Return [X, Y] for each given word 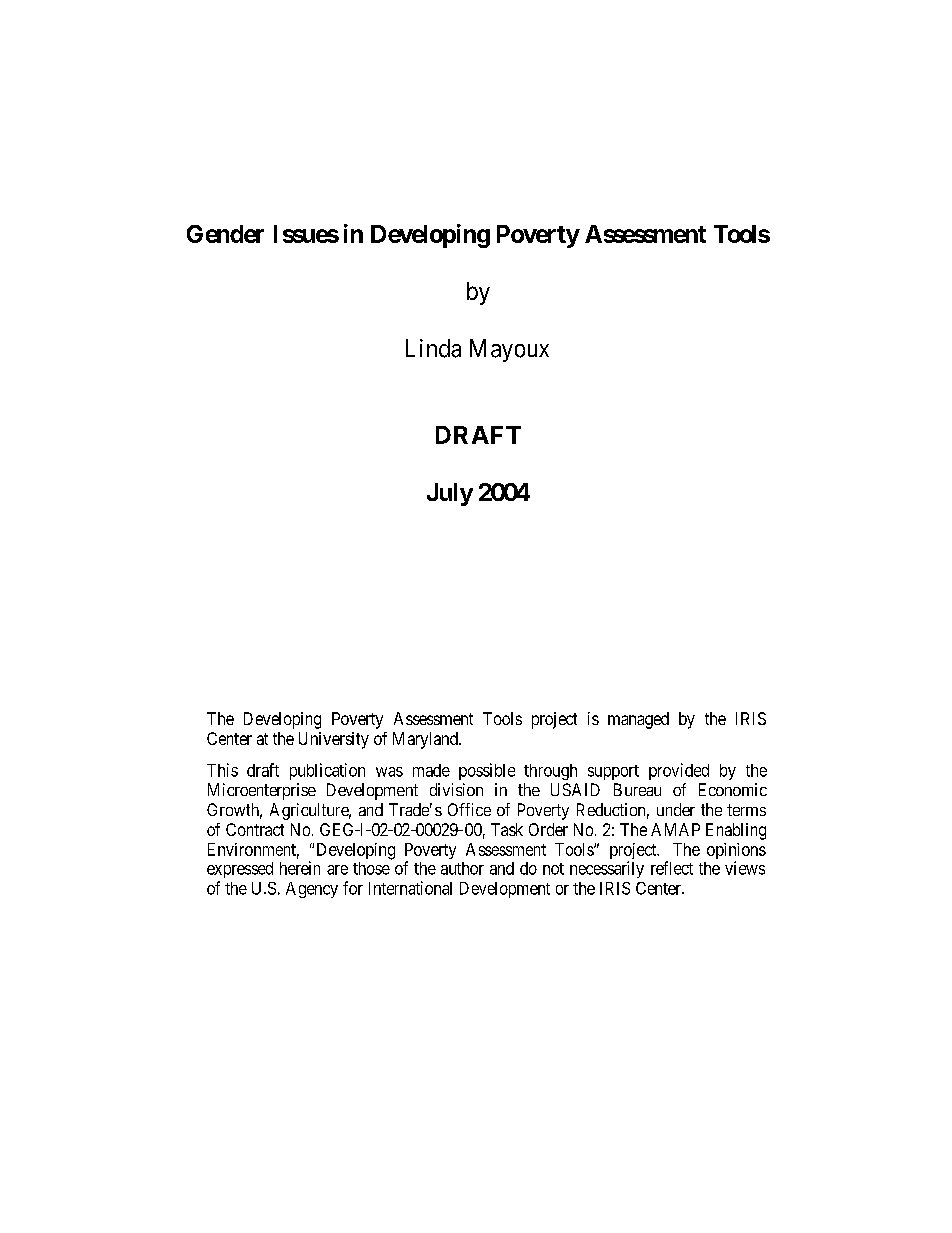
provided [679, 771]
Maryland [426, 740]
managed [638, 720]
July [450, 494]
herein [300, 868]
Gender [225, 234]
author [462, 868]
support [613, 772]
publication [327, 771]
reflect [672, 868]
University [334, 740]
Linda [433, 348]
